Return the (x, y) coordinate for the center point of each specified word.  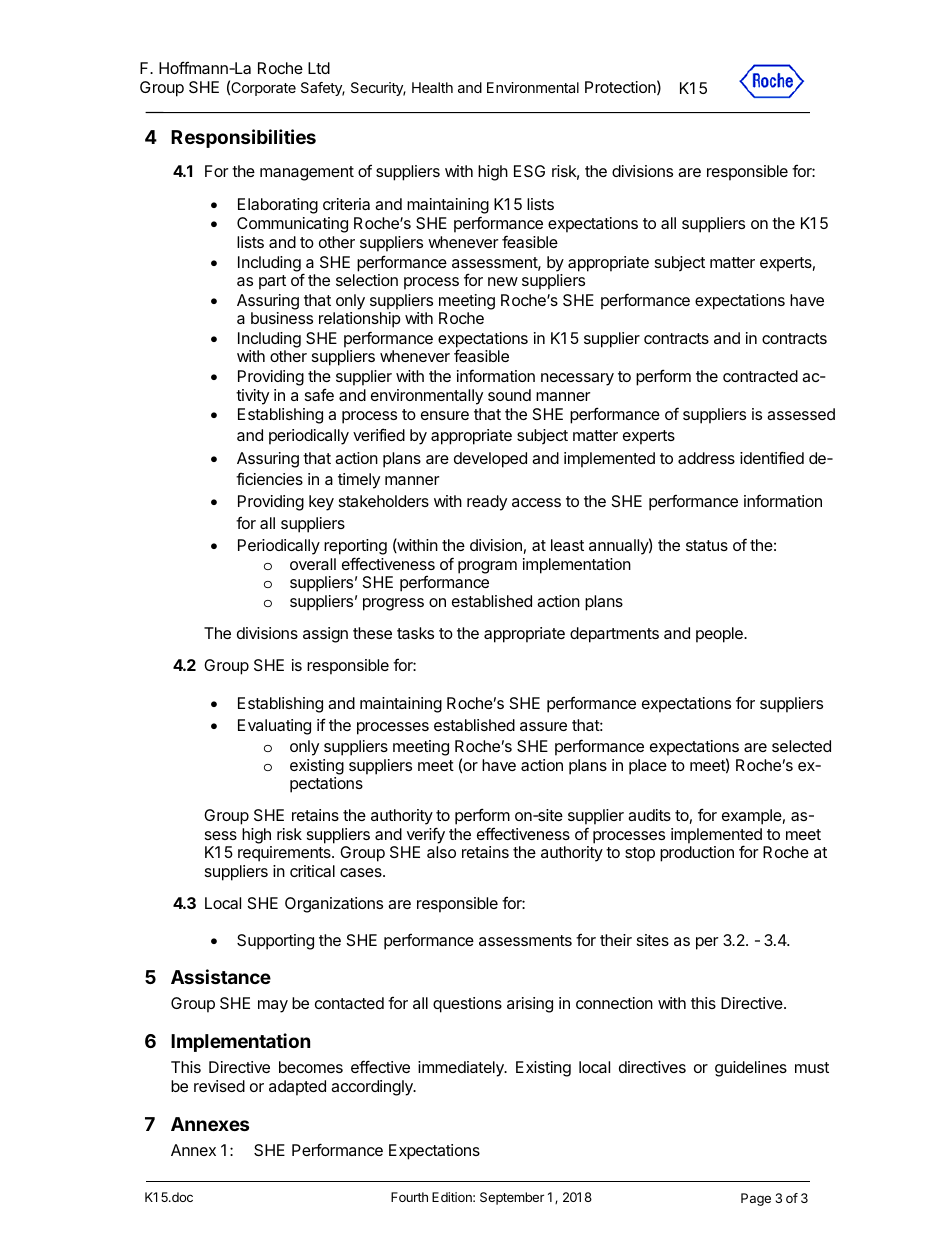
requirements (285, 854)
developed (490, 460)
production (697, 854)
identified (772, 457)
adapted (297, 1088)
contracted (760, 376)
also (441, 852)
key (321, 503)
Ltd (319, 68)
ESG (529, 171)
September (512, 1198)
